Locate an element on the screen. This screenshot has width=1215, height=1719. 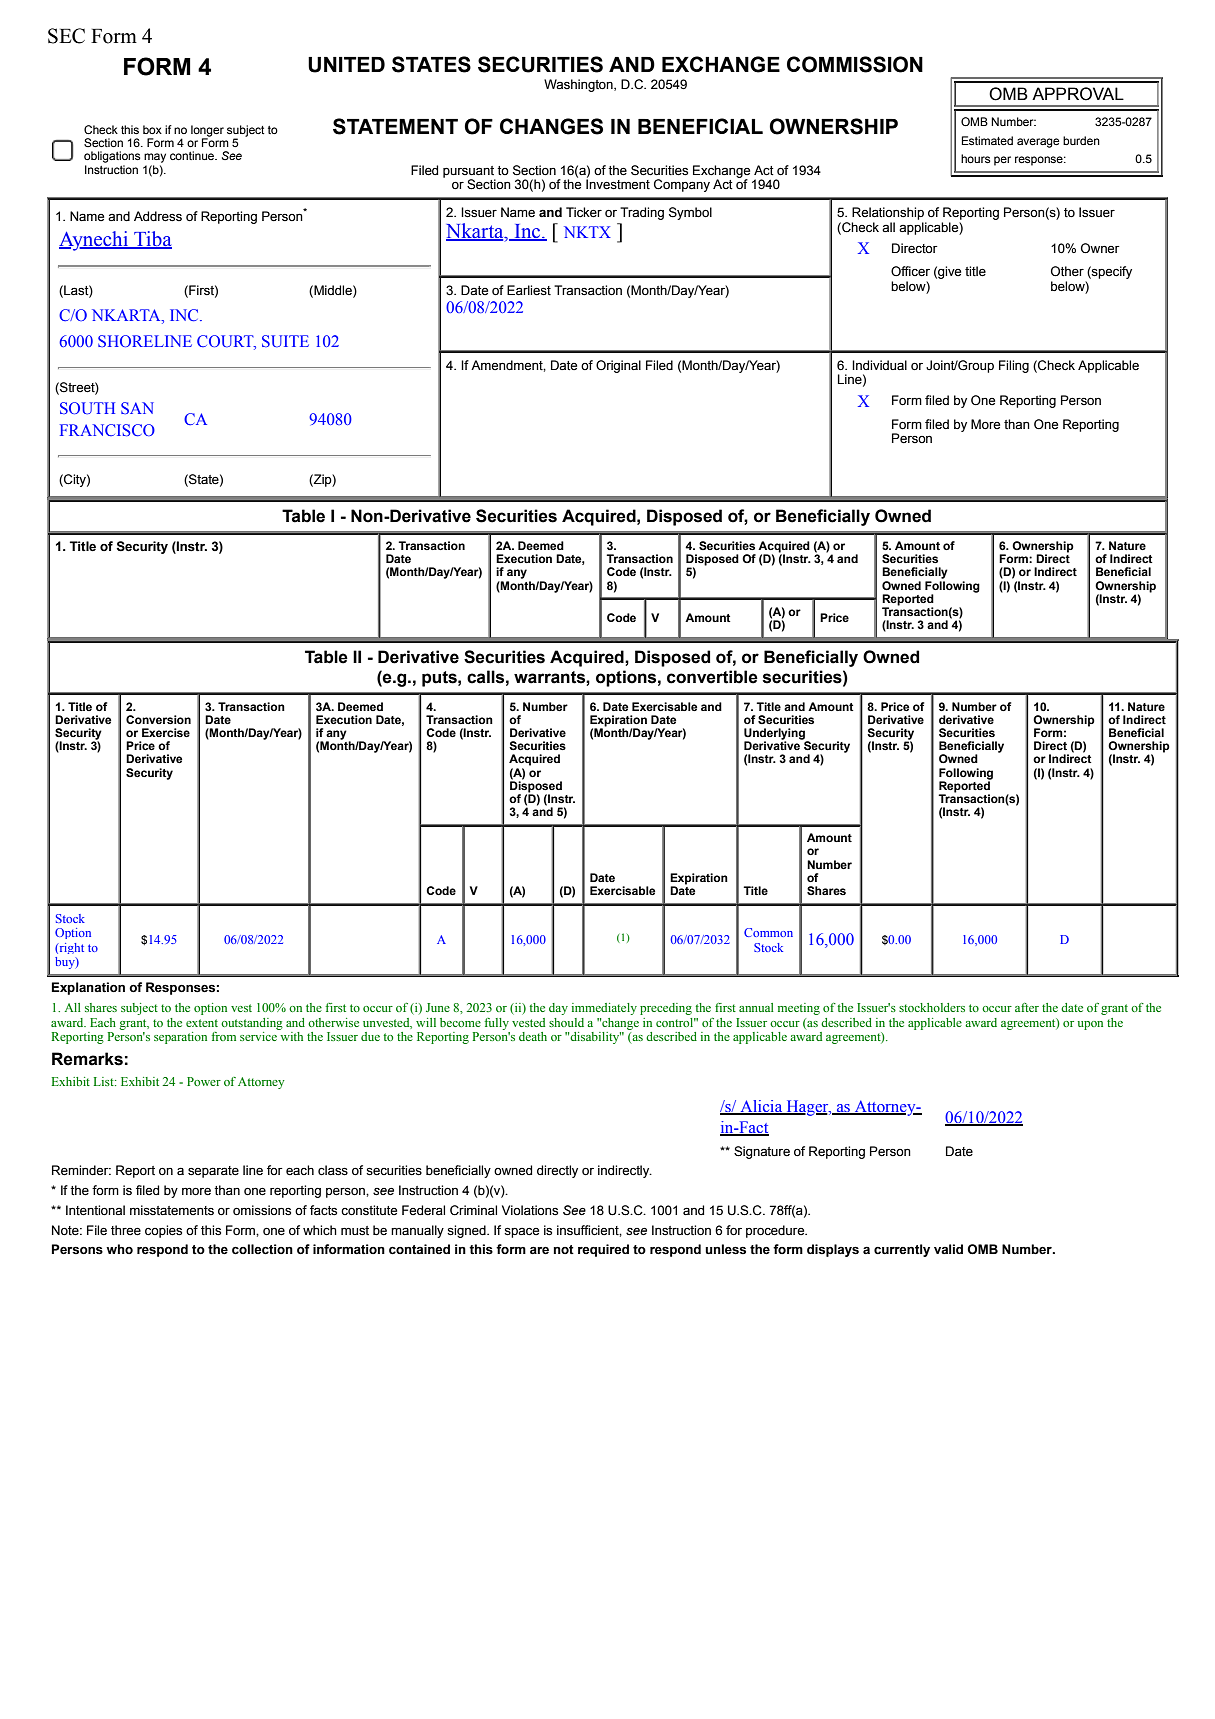
convertible is located at coordinates (712, 677).
